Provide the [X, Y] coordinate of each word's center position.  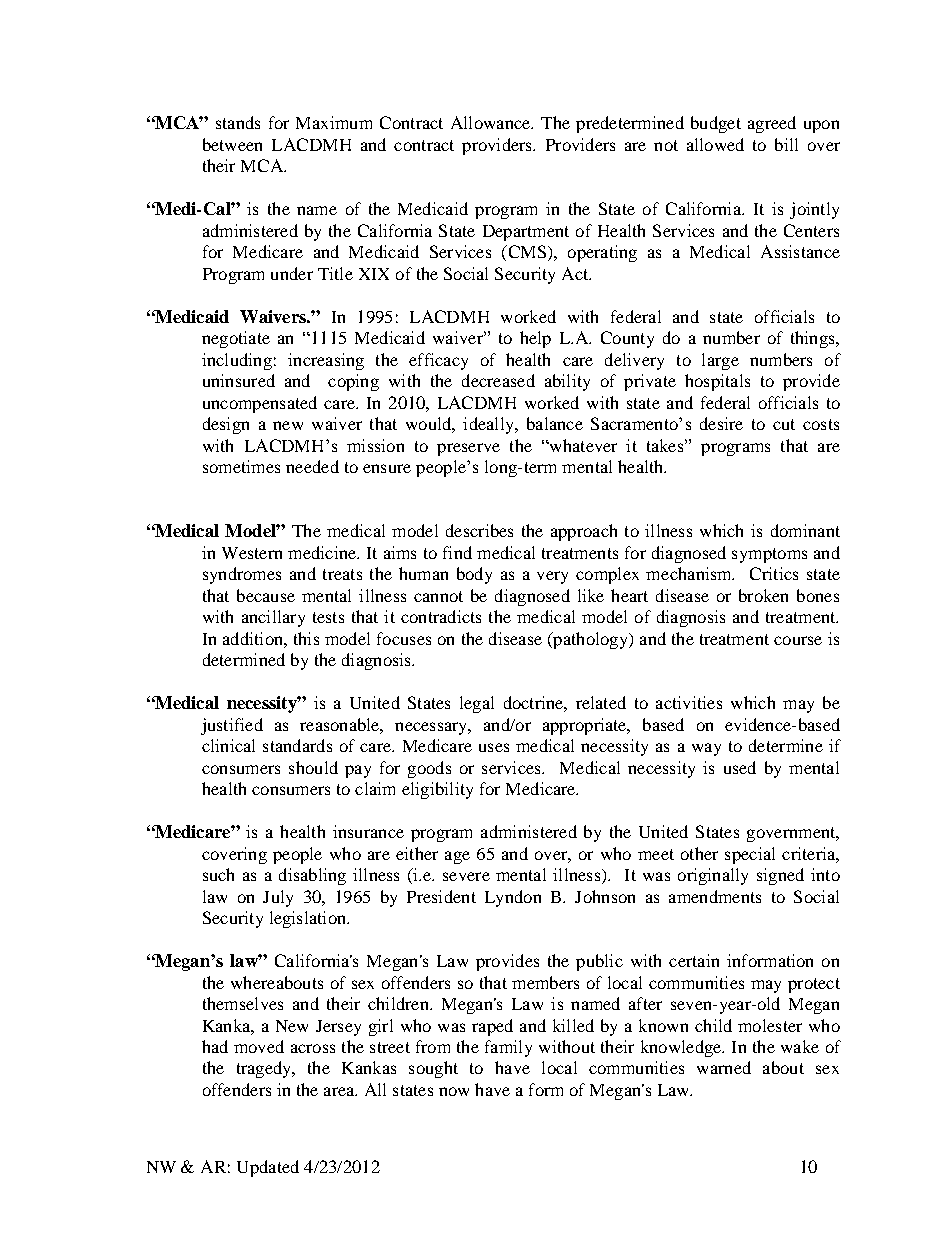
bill [786, 144]
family [508, 1048]
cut [784, 424]
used [740, 767]
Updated [268, 1168]
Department [526, 233]
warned [724, 1067]
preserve [468, 449]
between [232, 144]
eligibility [437, 790]
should [313, 767]
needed [312, 466]
